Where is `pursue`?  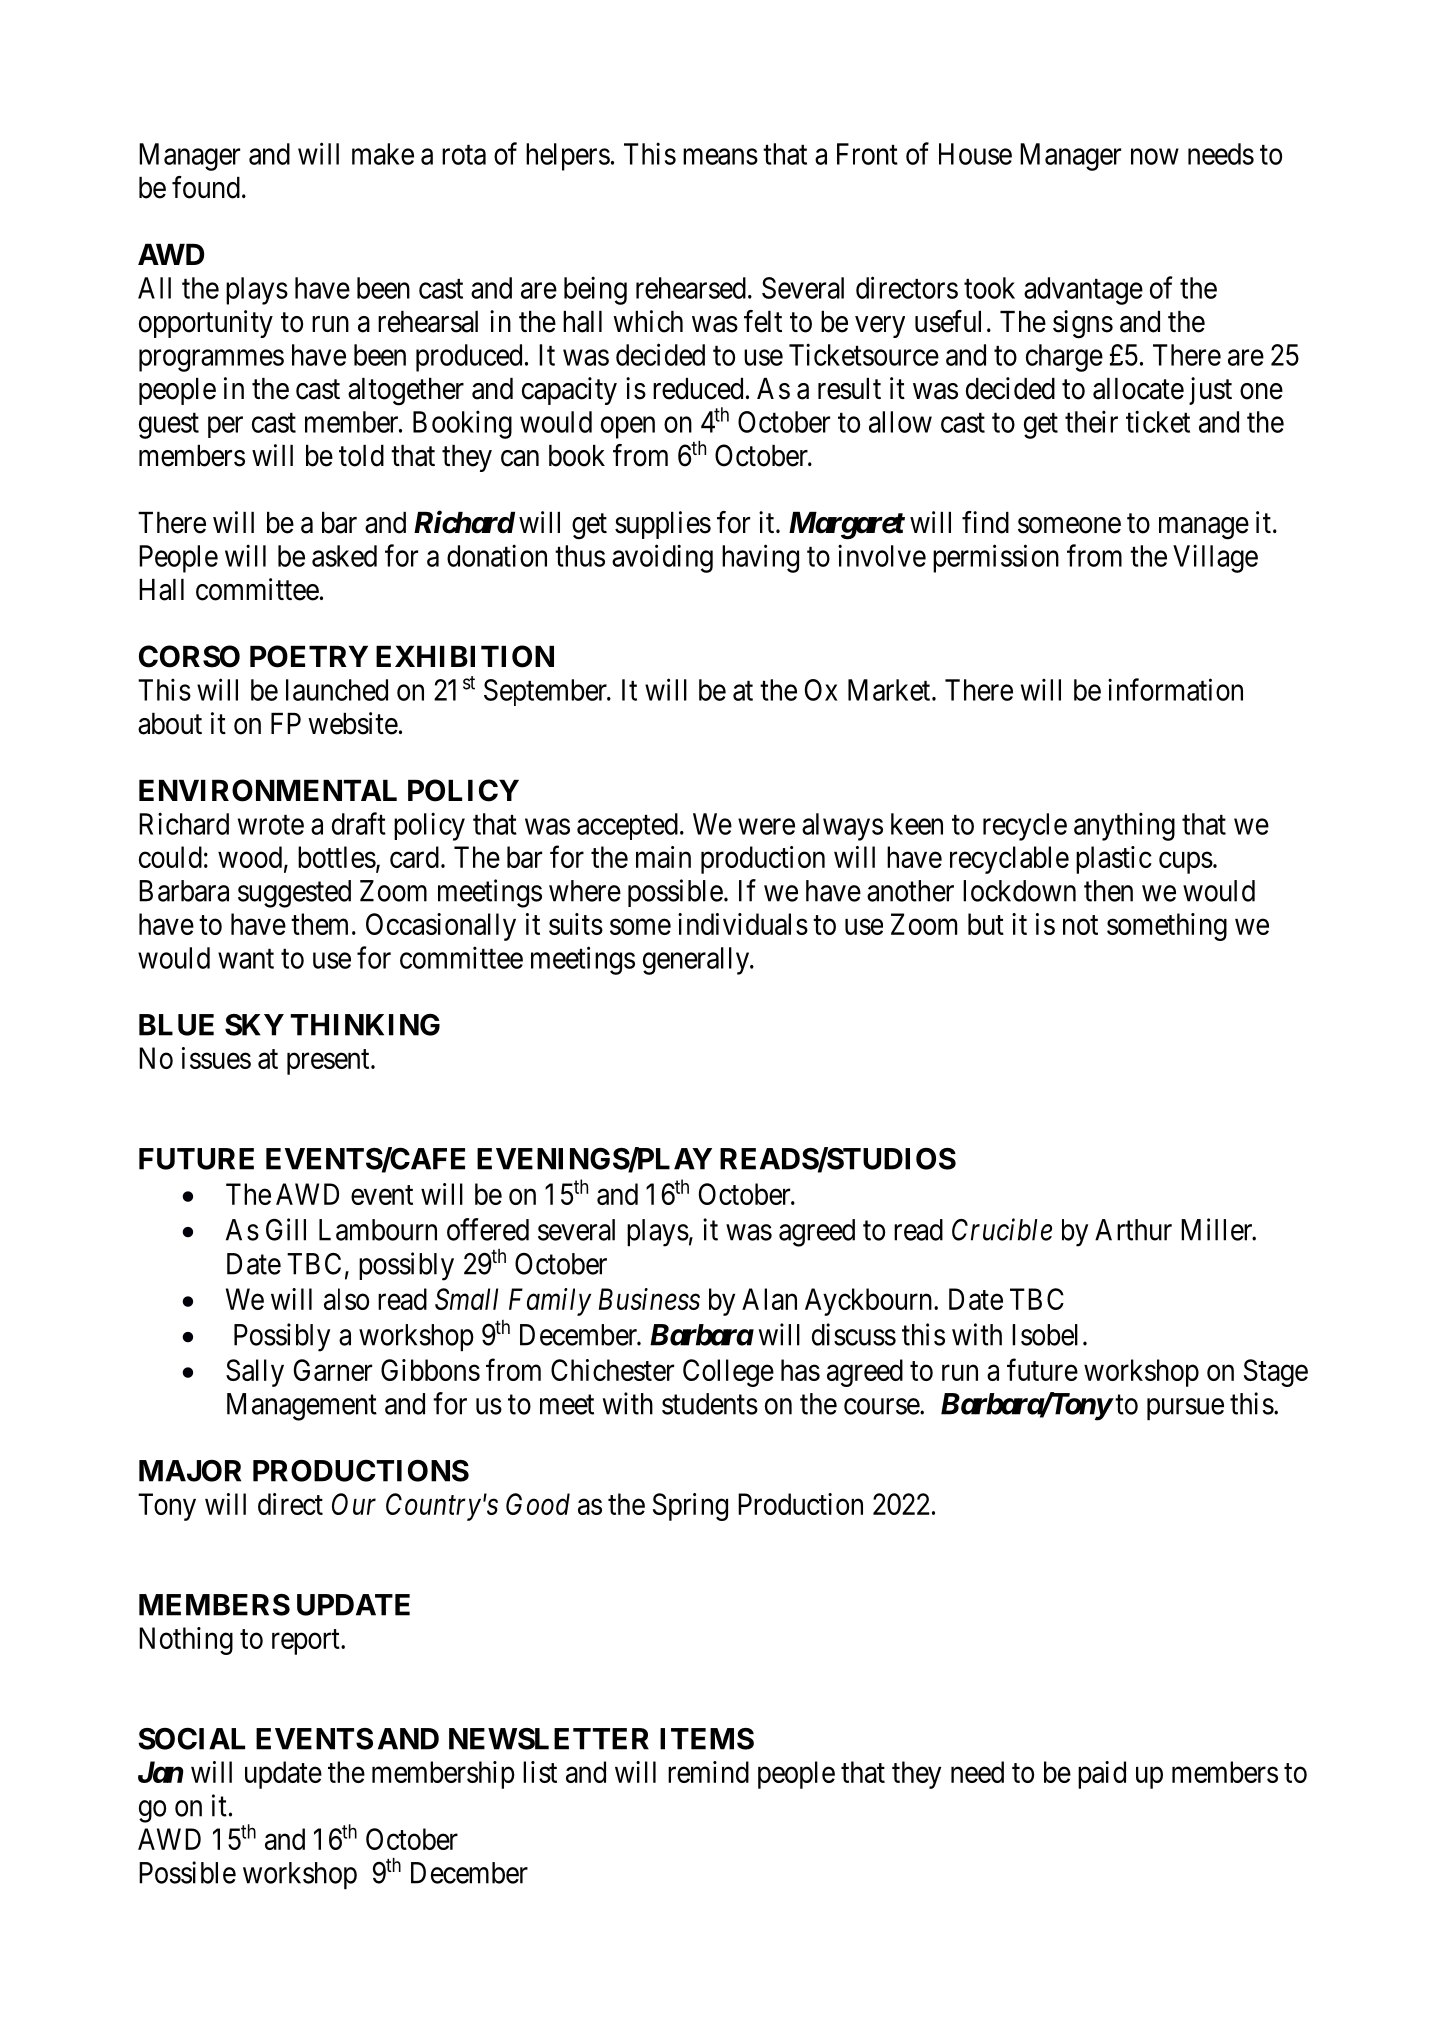
pursue is located at coordinates (1185, 1409).
